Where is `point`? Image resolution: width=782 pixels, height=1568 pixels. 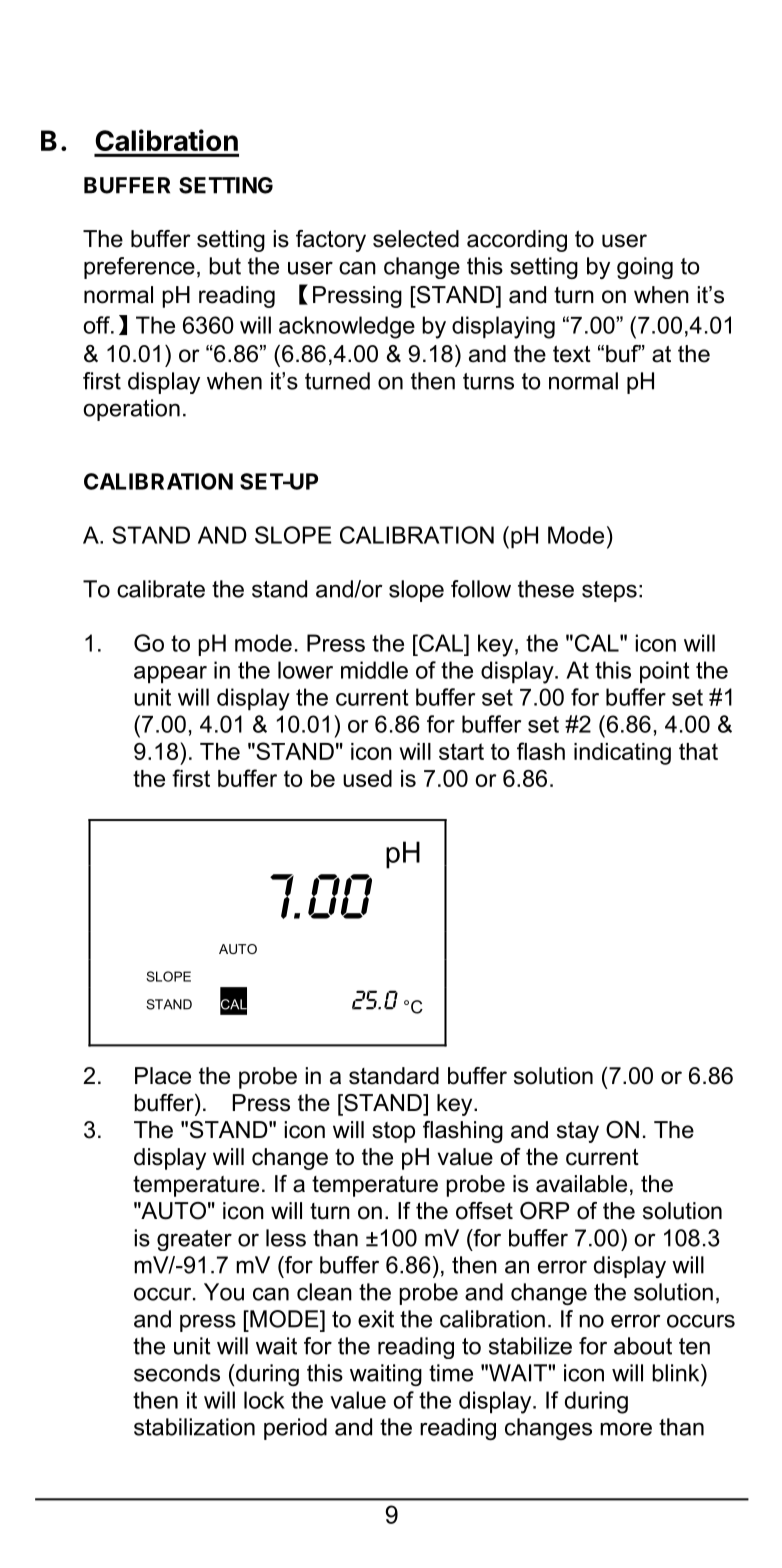
point is located at coordinates (665, 672).
